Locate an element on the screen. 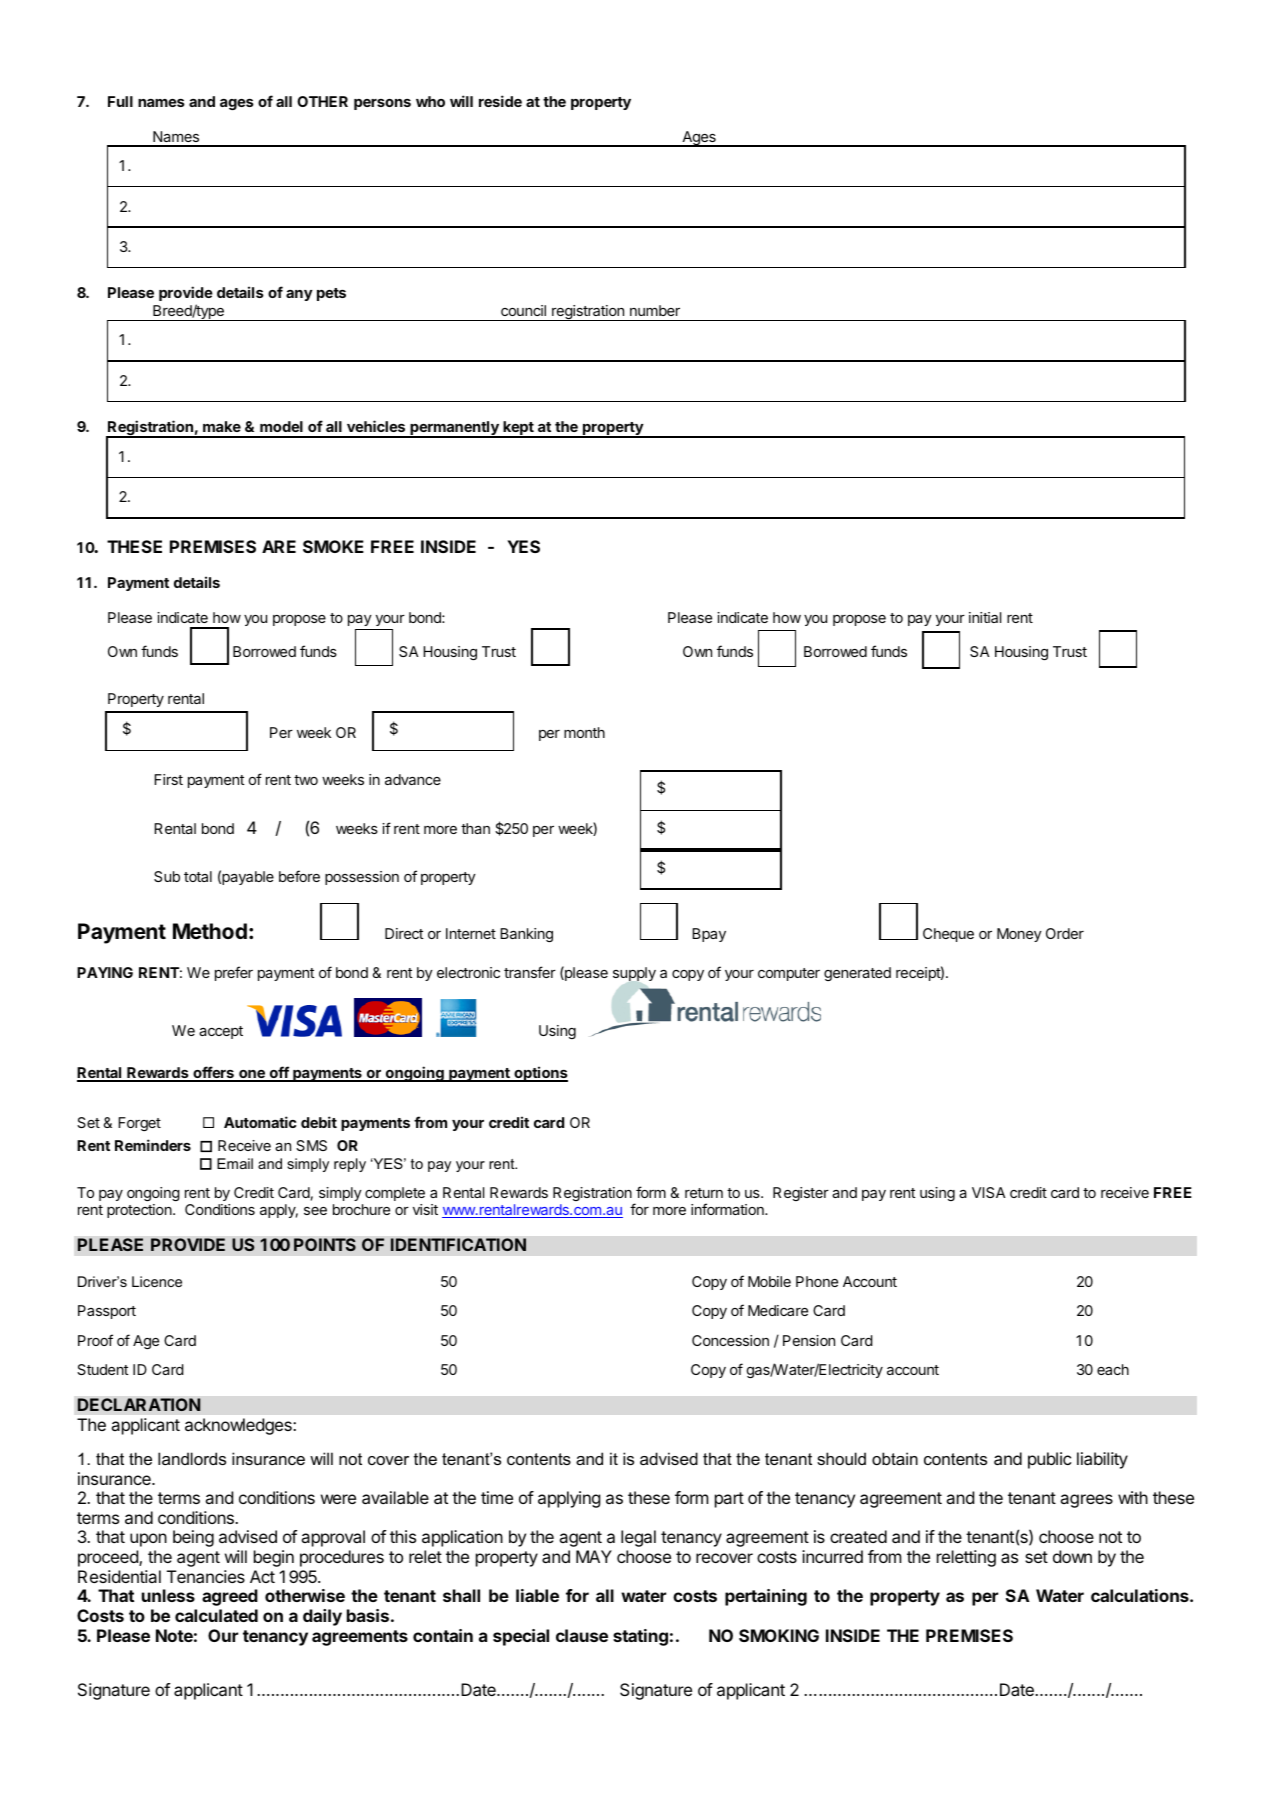 The image size is (1271, 1796). Full is located at coordinates (120, 101).
